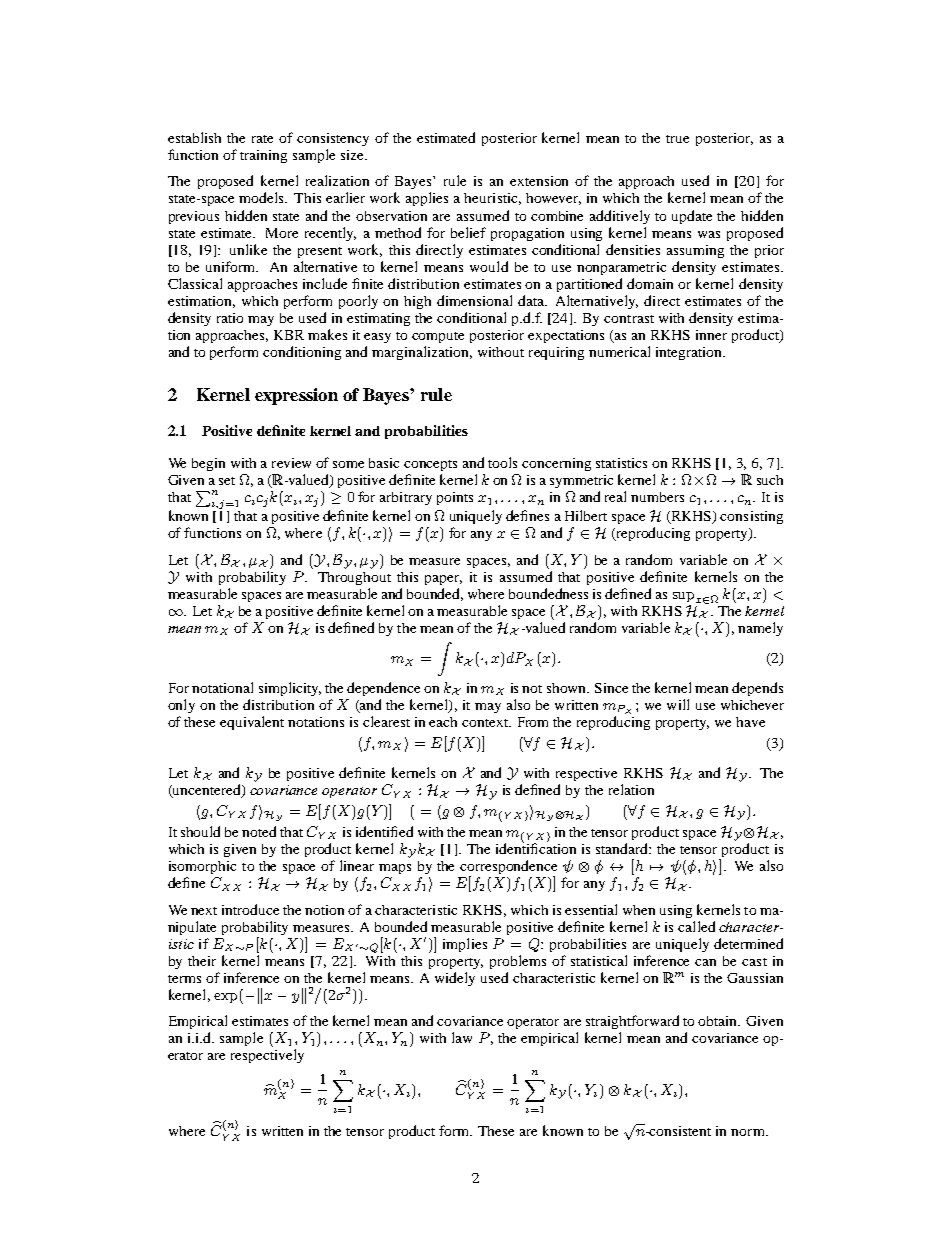 The height and width of the document is (1233, 952). What do you see at coordinates (677, 139) in the document?
I see `true` at bounding box center [677, 139].
